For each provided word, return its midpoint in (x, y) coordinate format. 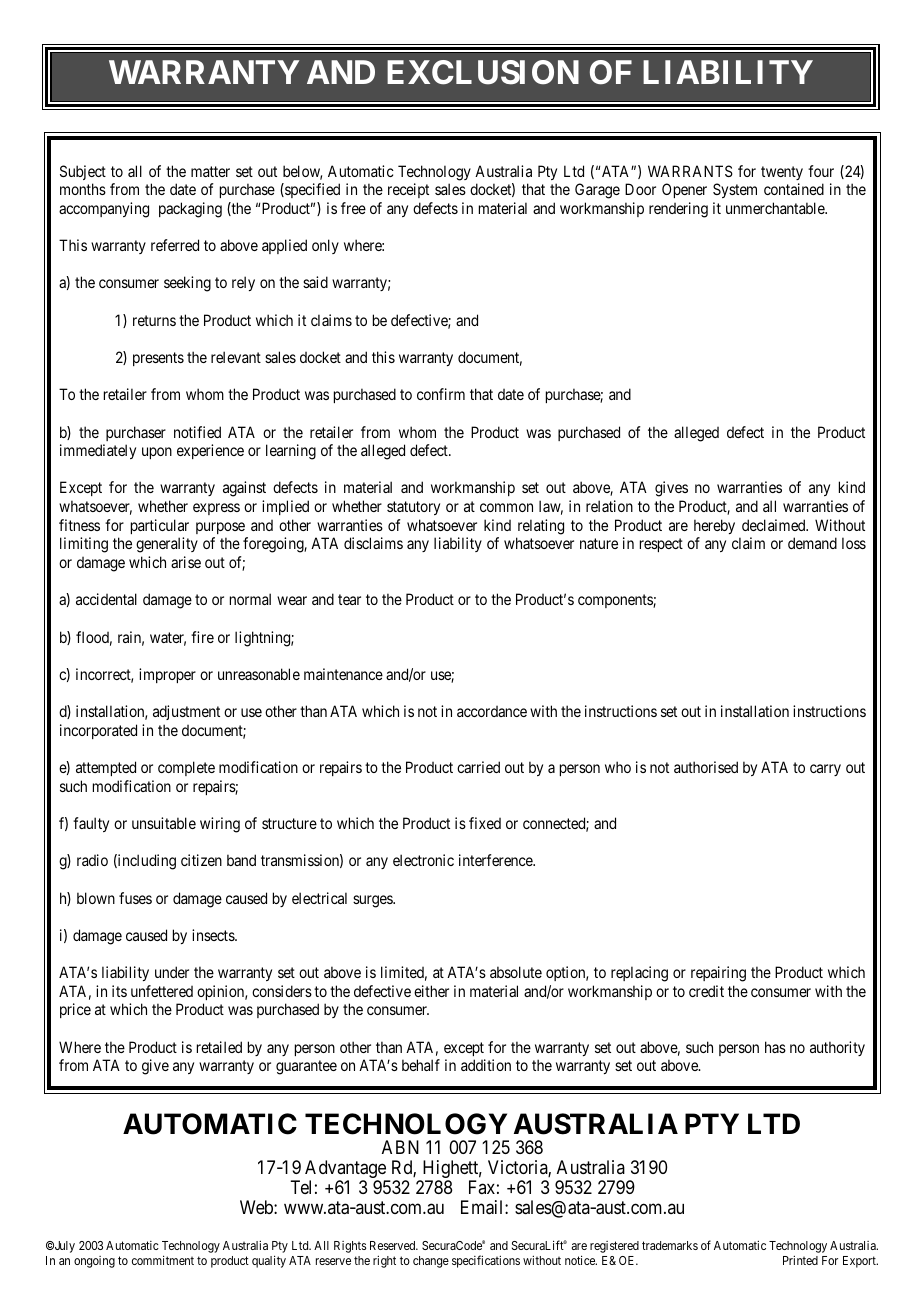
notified (197, 432)
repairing (718, 974)
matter (210, 171)
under (172, 972)
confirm (441, 394)
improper (167, 675)
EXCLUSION (483, 72)
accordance (492, 711)
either (431, 991)
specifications (486, 1261)
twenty (782, 173)
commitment (163, 1260)
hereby (714, 526)
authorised (706, 767)
